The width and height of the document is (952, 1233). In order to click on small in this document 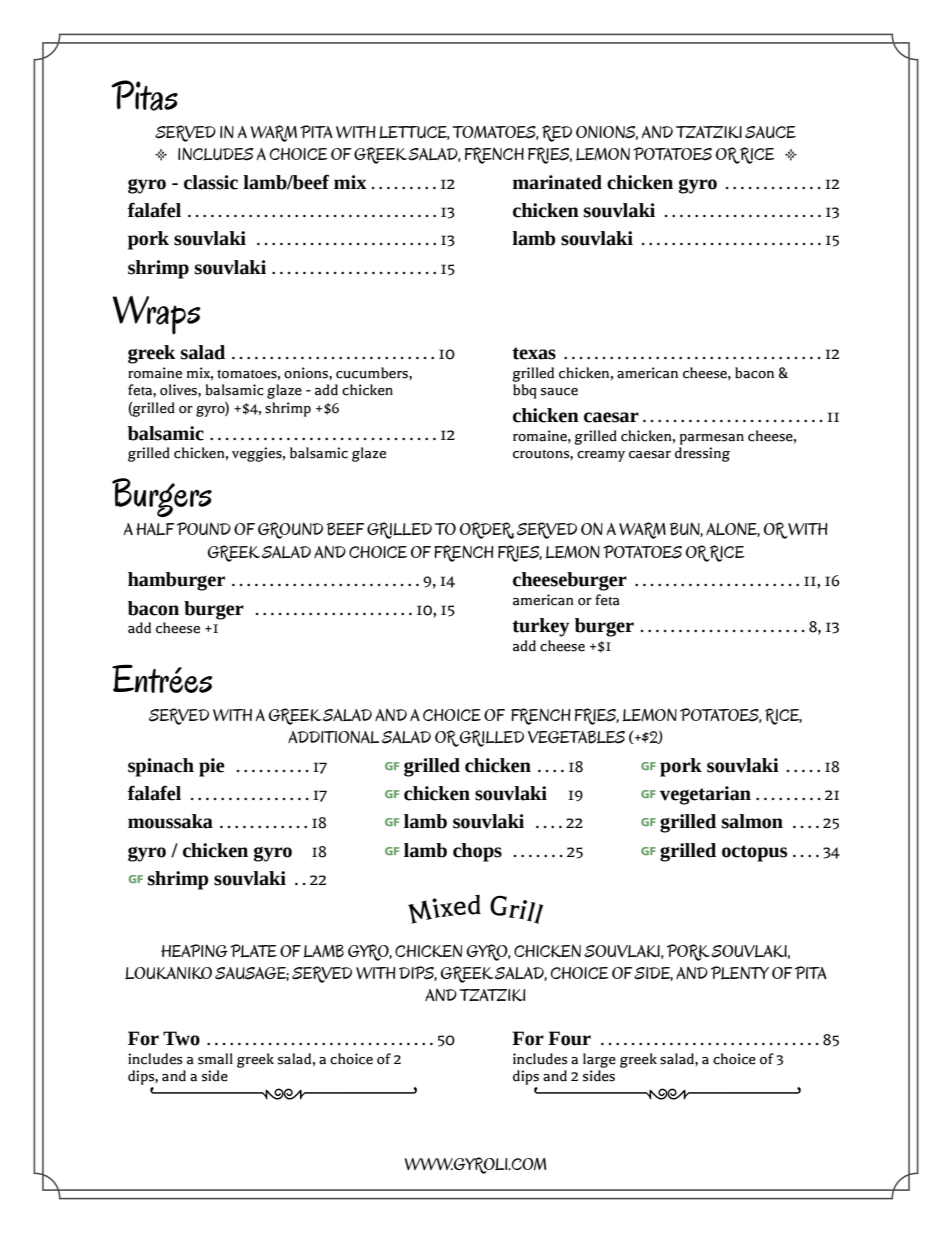, I will do `click(215, 1059)`.
